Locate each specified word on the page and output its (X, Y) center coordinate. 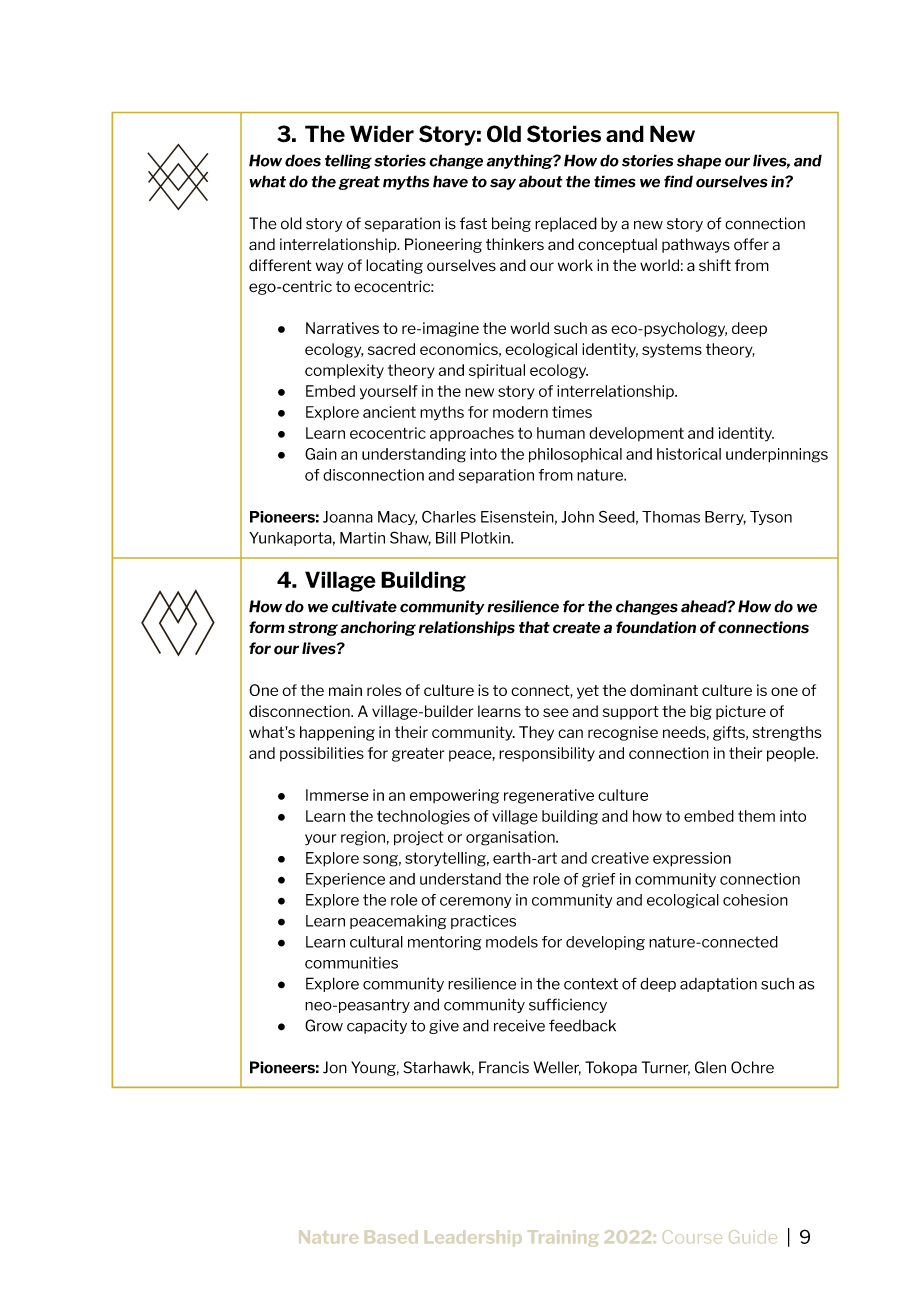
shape (699, 161)
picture (741, 712)
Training (563, 1238)
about (541, 181)
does (303, 160)
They (536, 733)
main (345, 690)
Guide (753, 1237)
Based (391, 1237)
